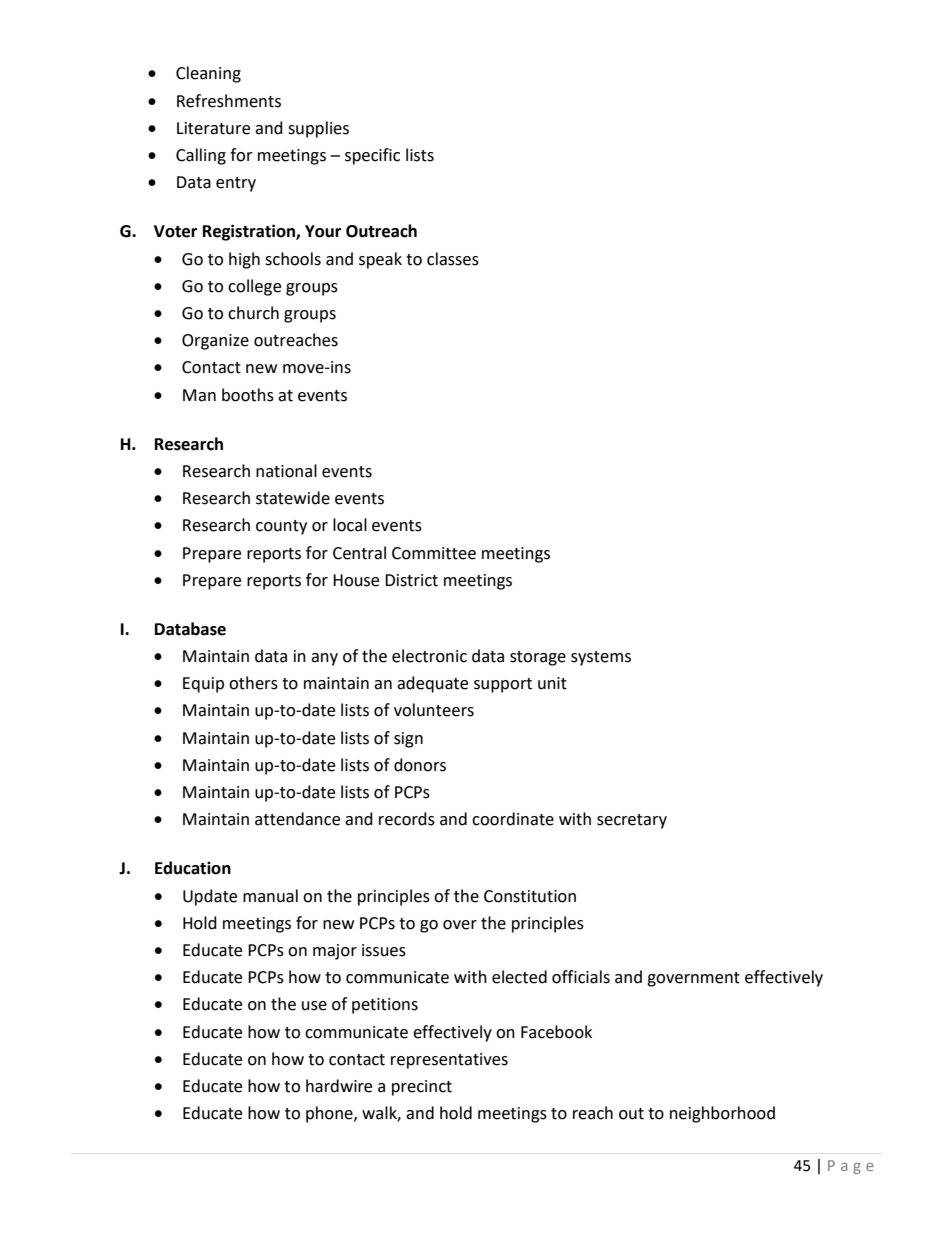 The image size is (952, 1233). I want to click on classes, so click(453, 259).
